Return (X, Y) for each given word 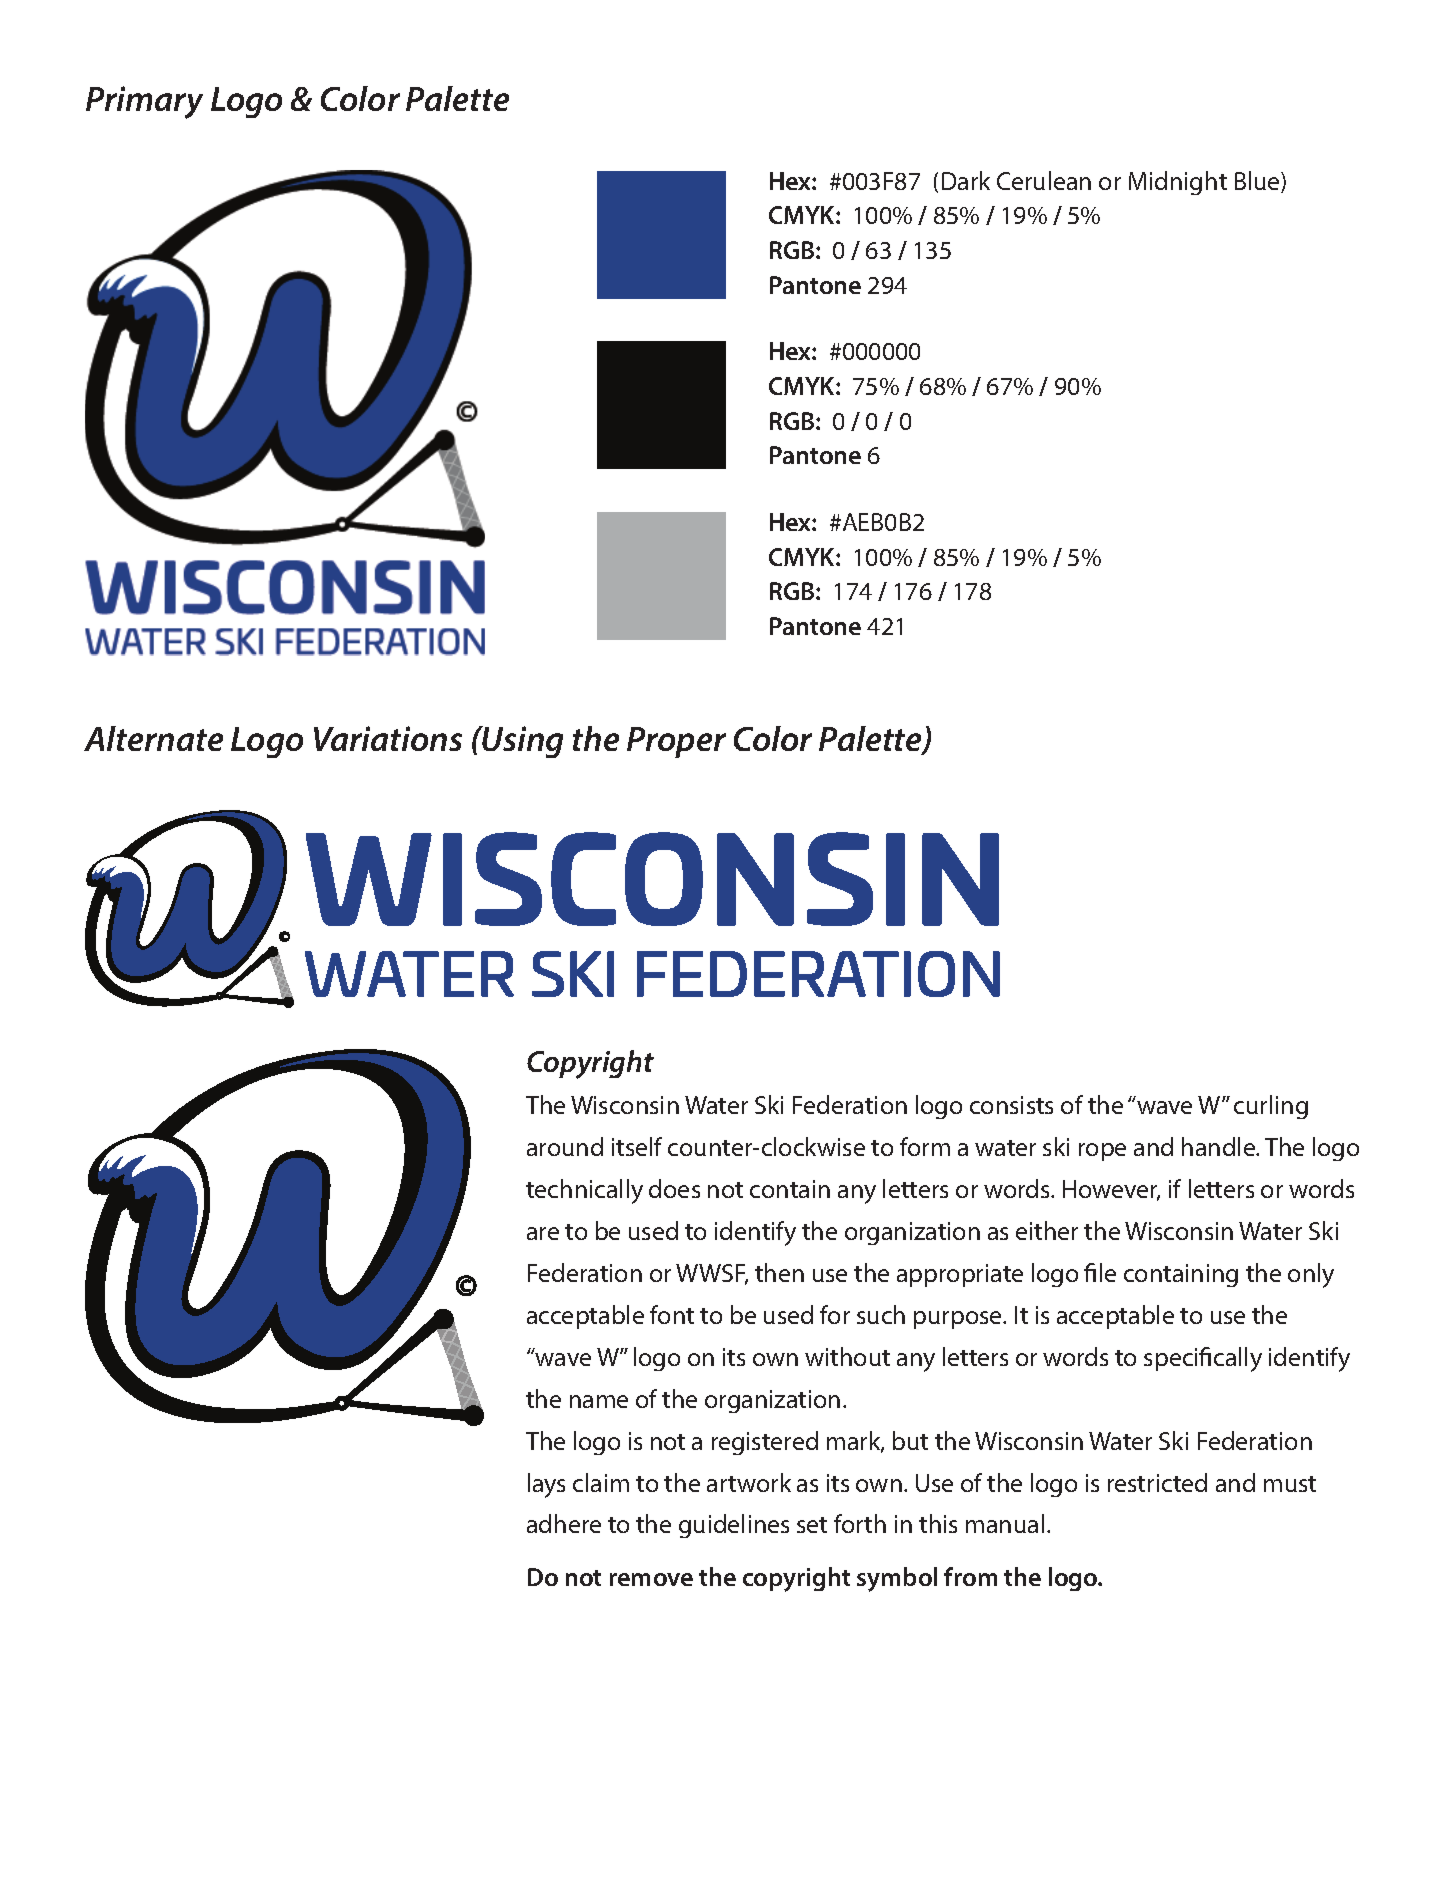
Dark (966, 180)
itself (637, 1146)
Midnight (1178, 183)
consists (1011, 1105)
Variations (388, 738)
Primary (144, 102)
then (779, 1272)
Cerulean (1044, 180)
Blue (1258, 182)
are (543, 1233)
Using (522, 742)
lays (546, 1485)
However (1111, 1190)
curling (1271, 1107)
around (565, 1146)
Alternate (153, 738)
